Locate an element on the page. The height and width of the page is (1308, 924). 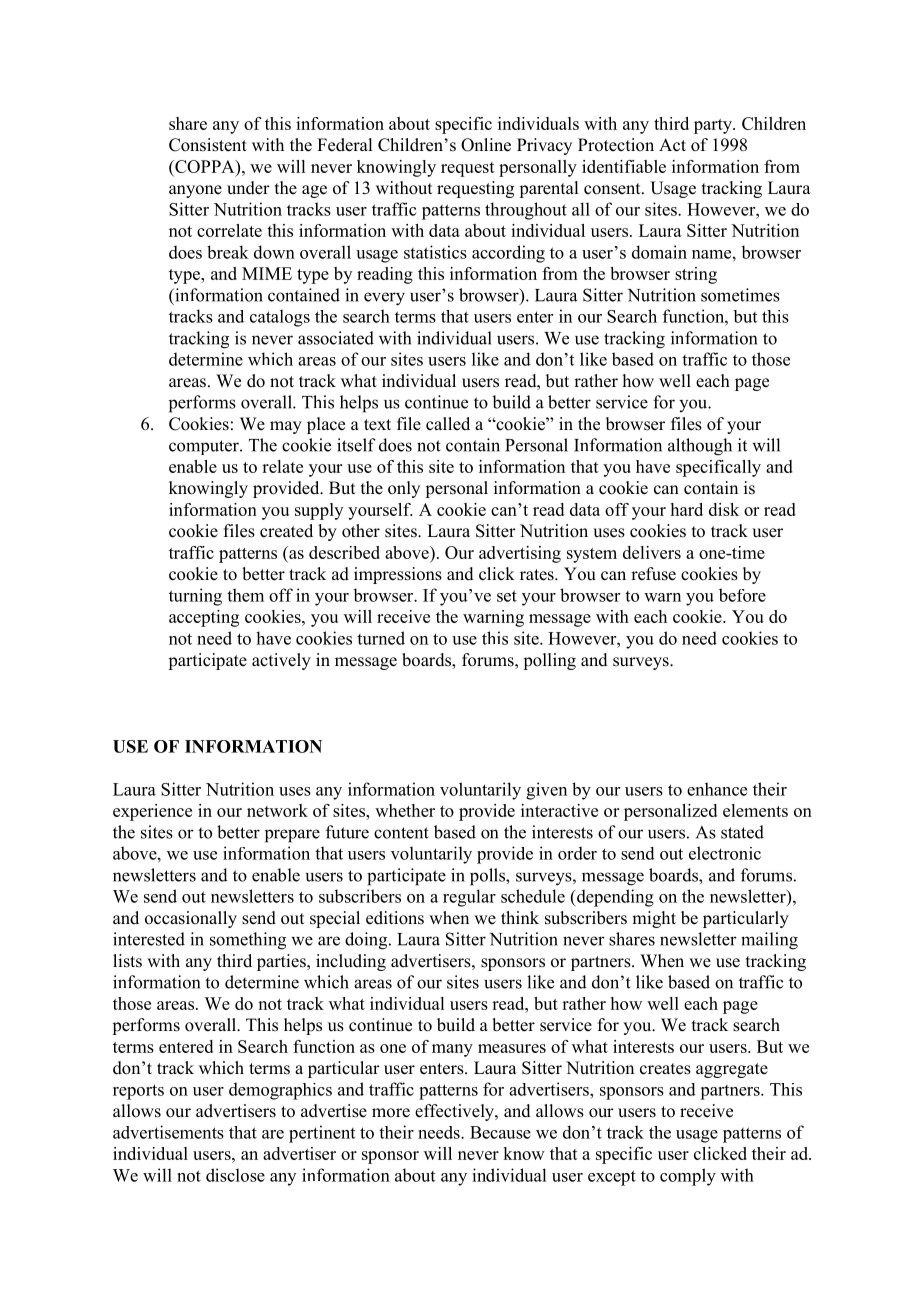
Online is located at coordinates (486, 145).
